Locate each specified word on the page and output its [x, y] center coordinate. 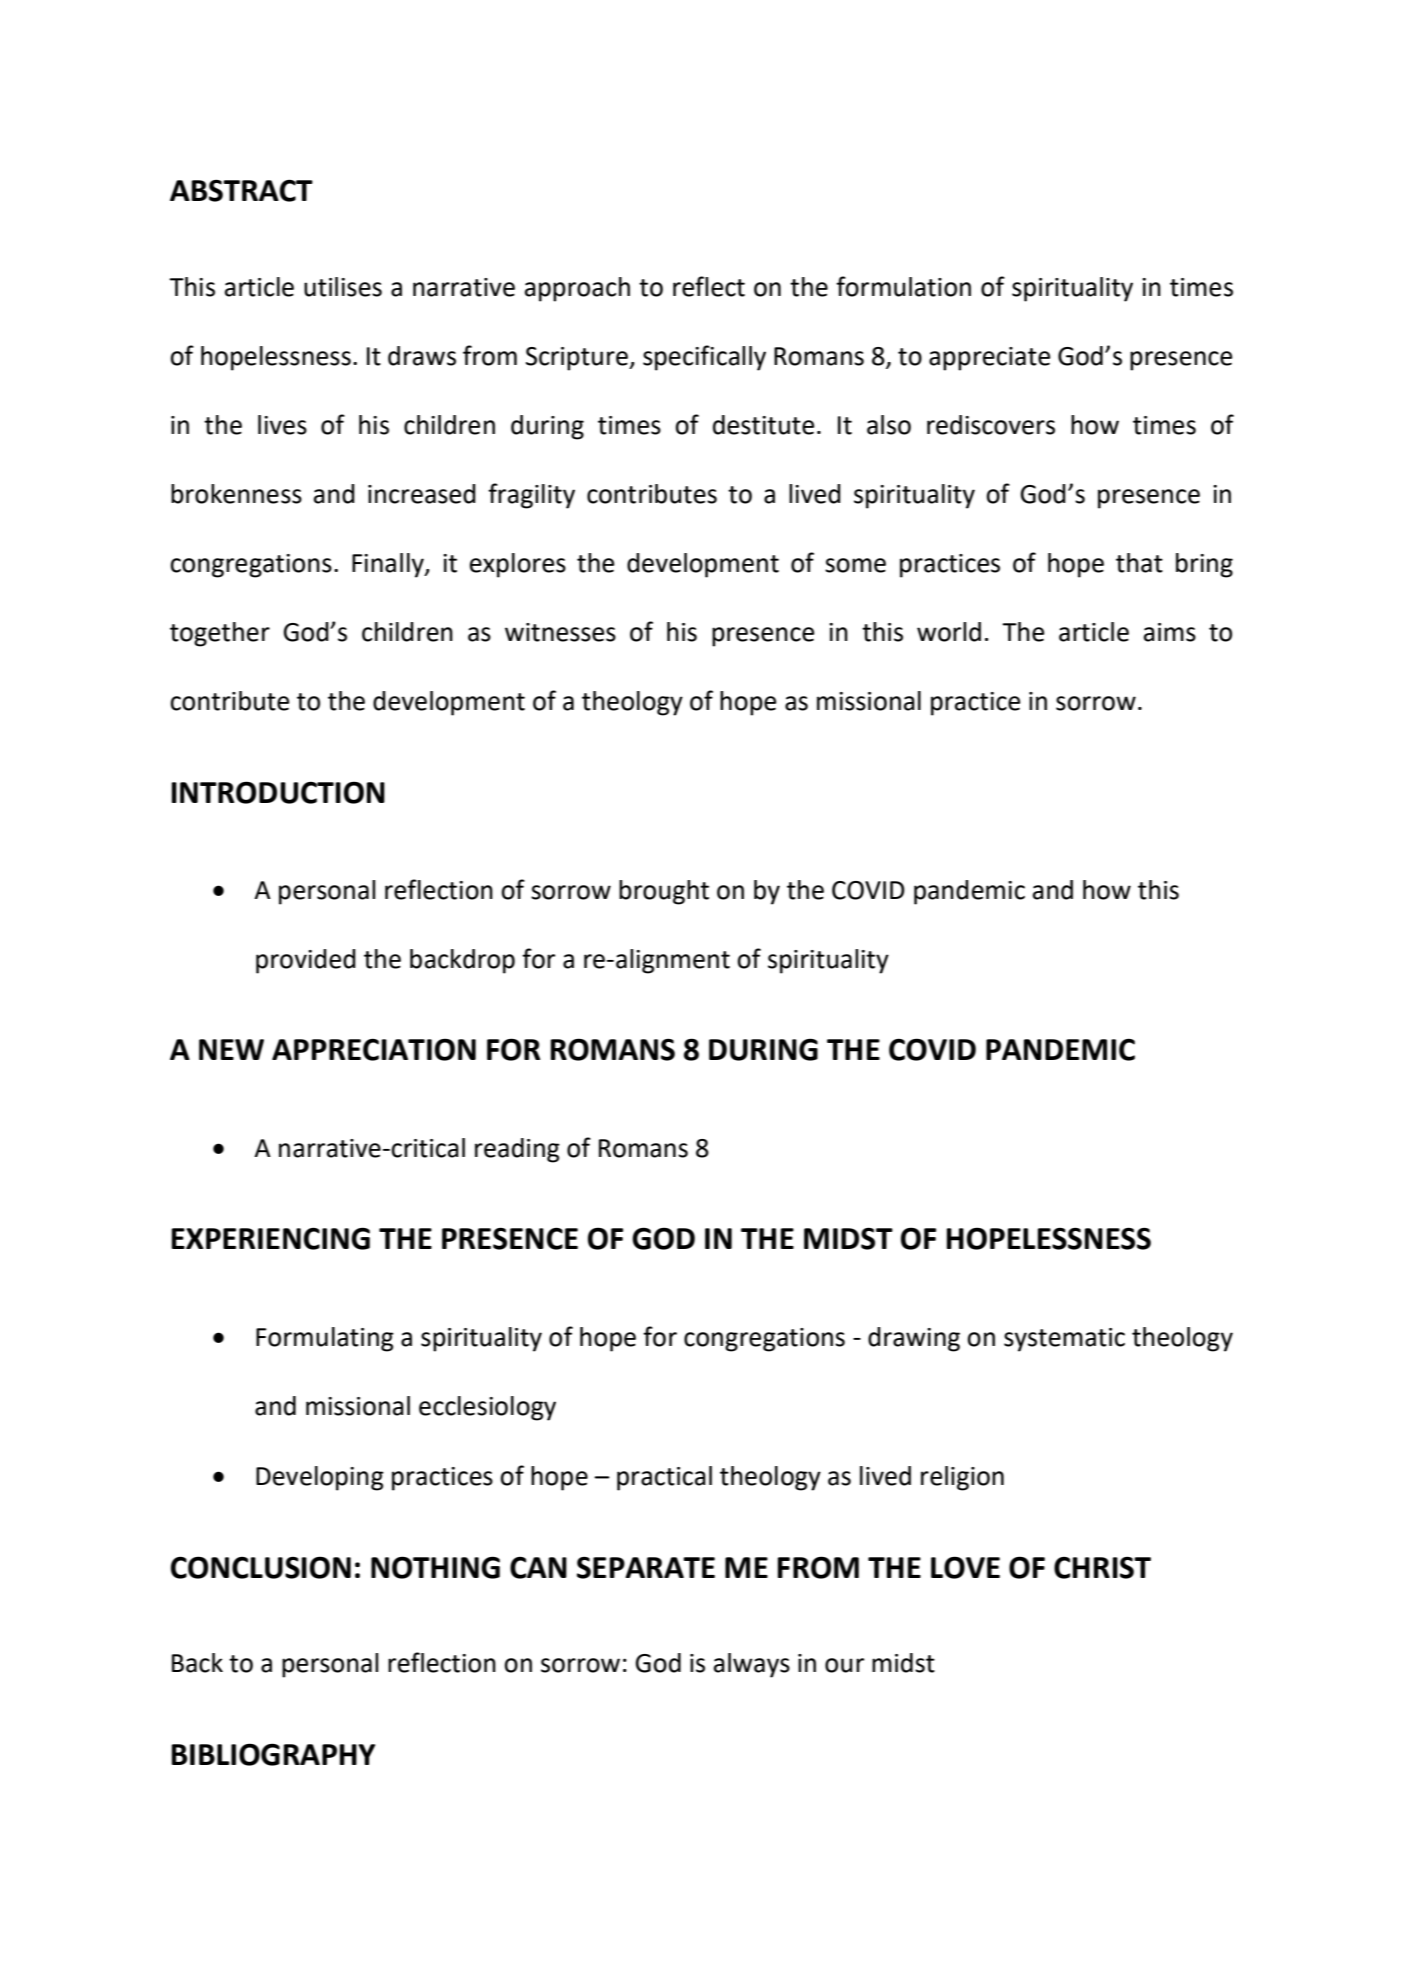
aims [1170, 632]
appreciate [989, 359]
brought [664, 892]
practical [664, 1478]
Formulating [325, 1339]
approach [577, 289]
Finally [389, 565]
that [1139, 563]
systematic [1064, 1340]
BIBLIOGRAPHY [273, 1754]
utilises [343, 287]
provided [306, 961]
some [855, 565]
